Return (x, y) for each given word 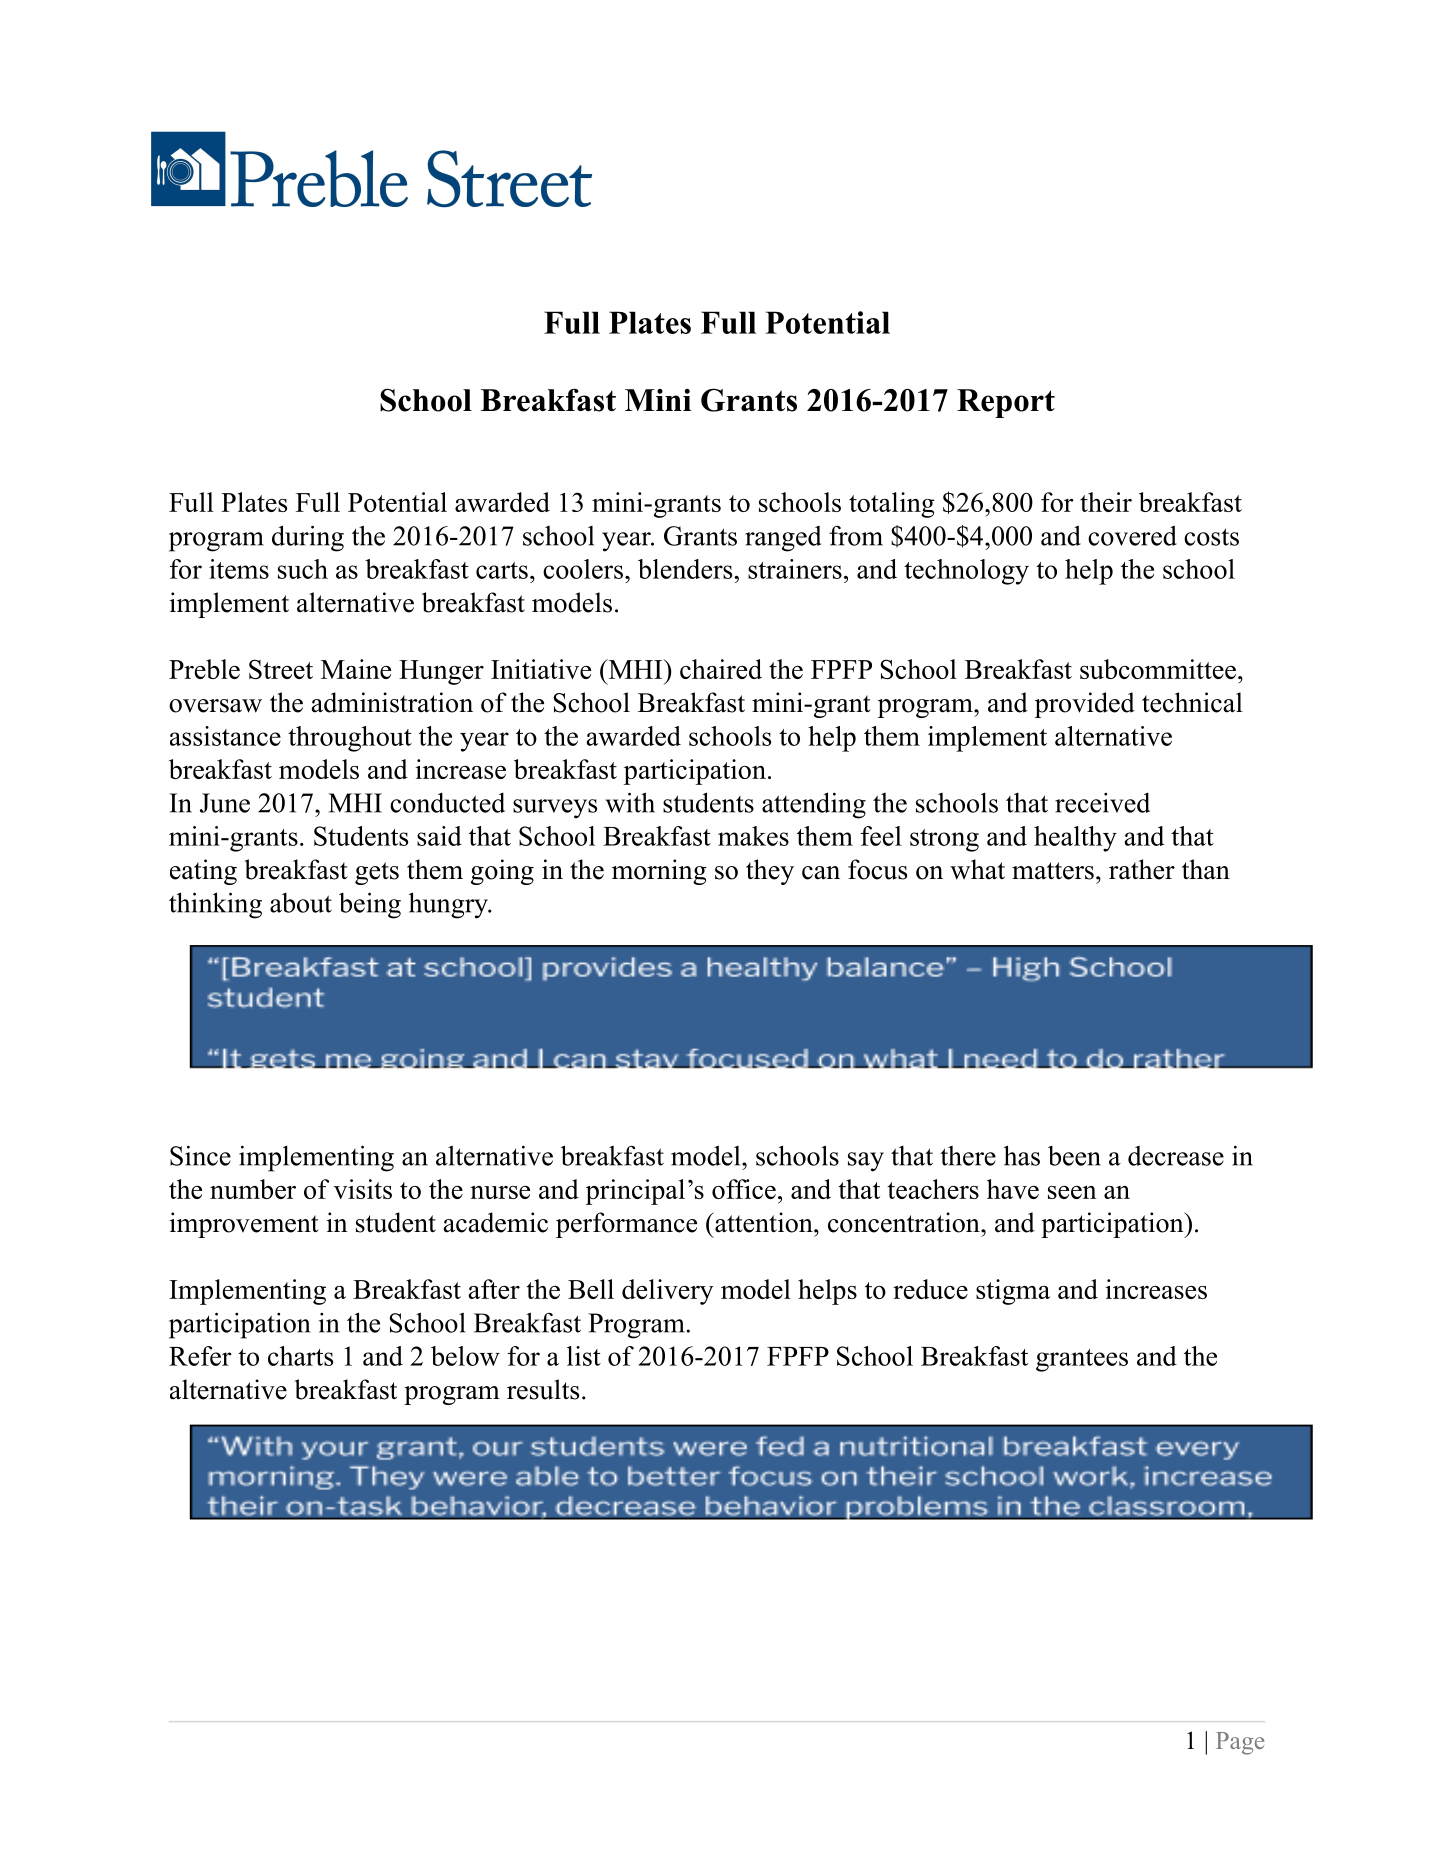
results (543, 1389)
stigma (1013, 1292)
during (308, 538)
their (1106, 502)
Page (1240, 1743)
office (744, 1189)
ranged (783, 539)
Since (200, 1155)
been (1074, 1156)
